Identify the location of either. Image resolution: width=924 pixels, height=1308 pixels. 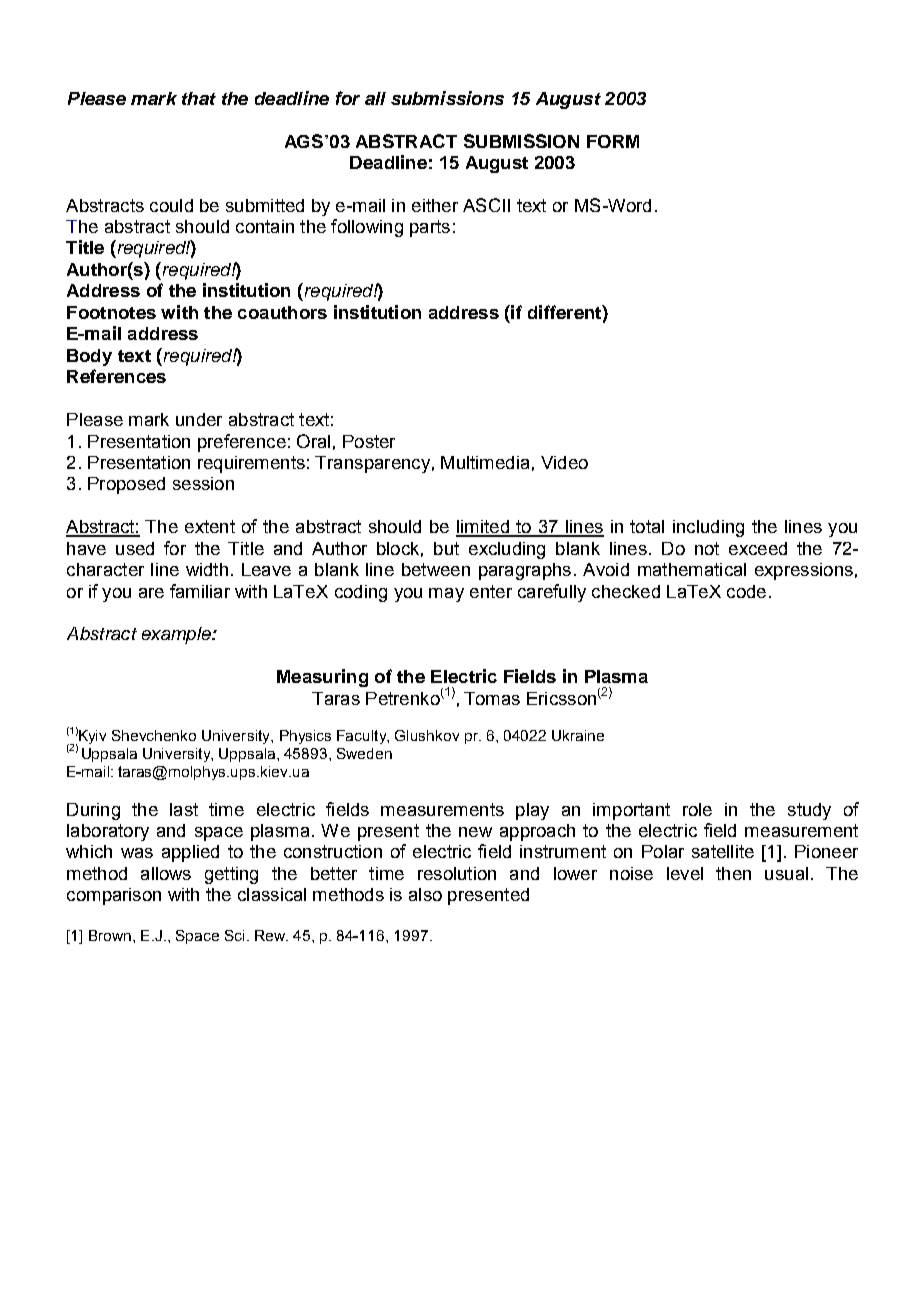
(435, 205).
